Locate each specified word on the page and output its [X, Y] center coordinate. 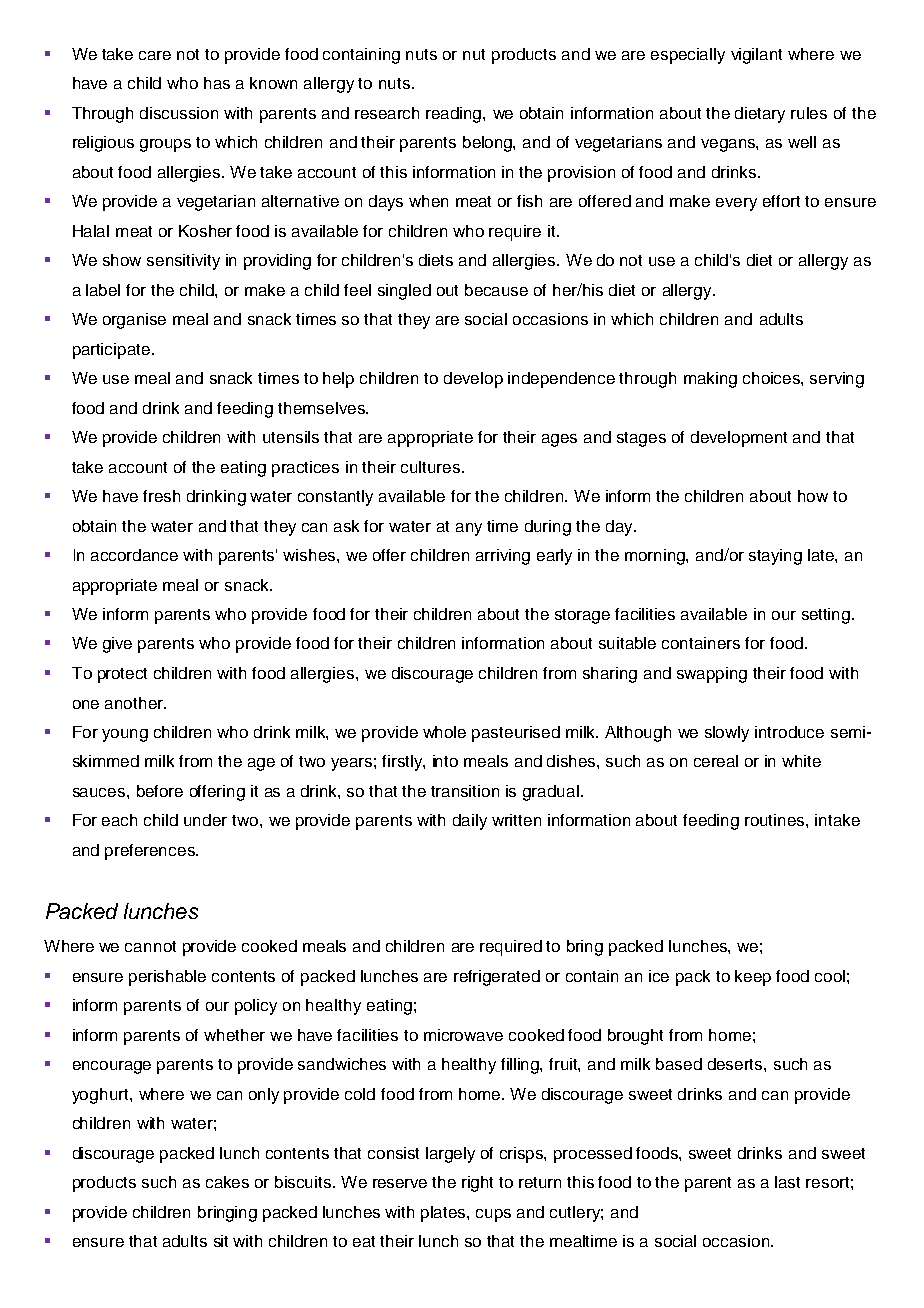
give [117, 645]
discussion [179, 113]
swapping [712, 675]
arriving [503, 557]
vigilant [756, 56]
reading [455, 115]
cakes [227, 1182]
